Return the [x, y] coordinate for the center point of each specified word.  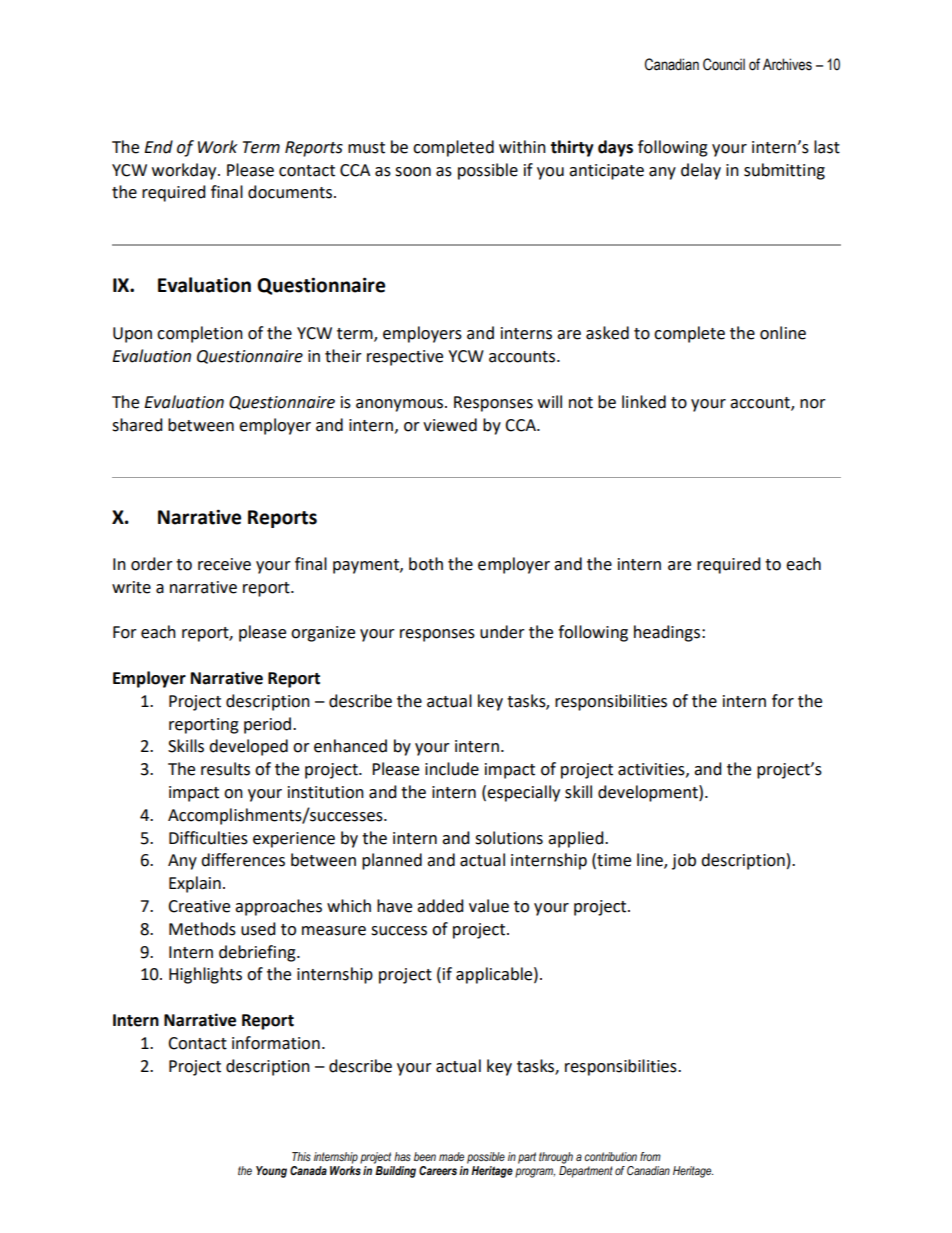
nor [813, 404]
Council [724, 64]
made [451, 1156]
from [650, 1156]
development [649, 793]
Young [271, 1172]
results [225, 769]
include [452, 769]
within [522, 147]
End [158, 147]
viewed [450, 425]
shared [137, 425]
